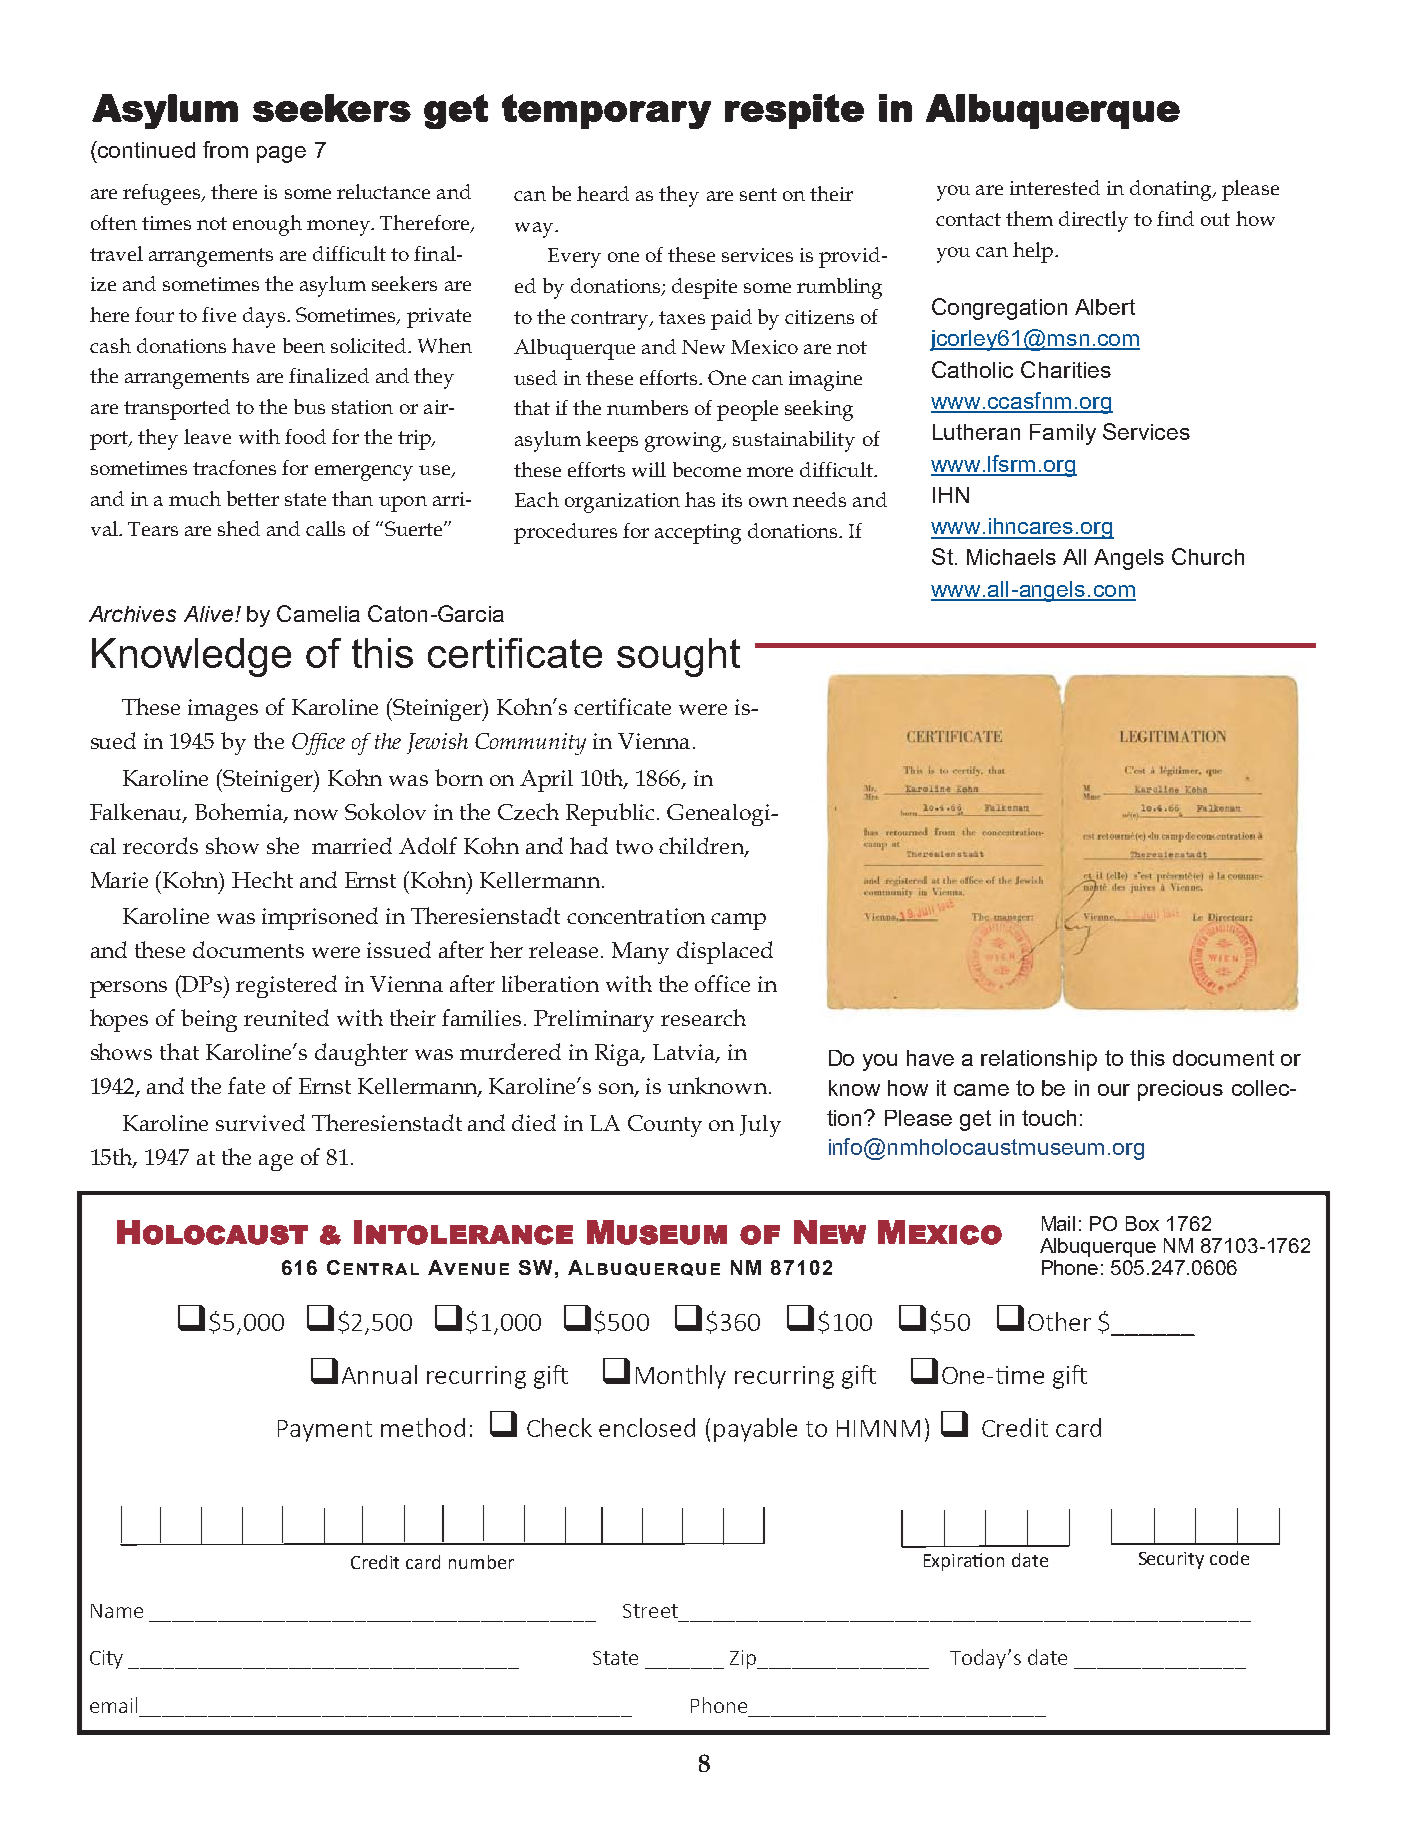 This screenshot has width=1409, height=1824. What do you see at coordinates (1171, 1560) in the screenshot?
I see `Security` at bounding box center [1171, 1560].
